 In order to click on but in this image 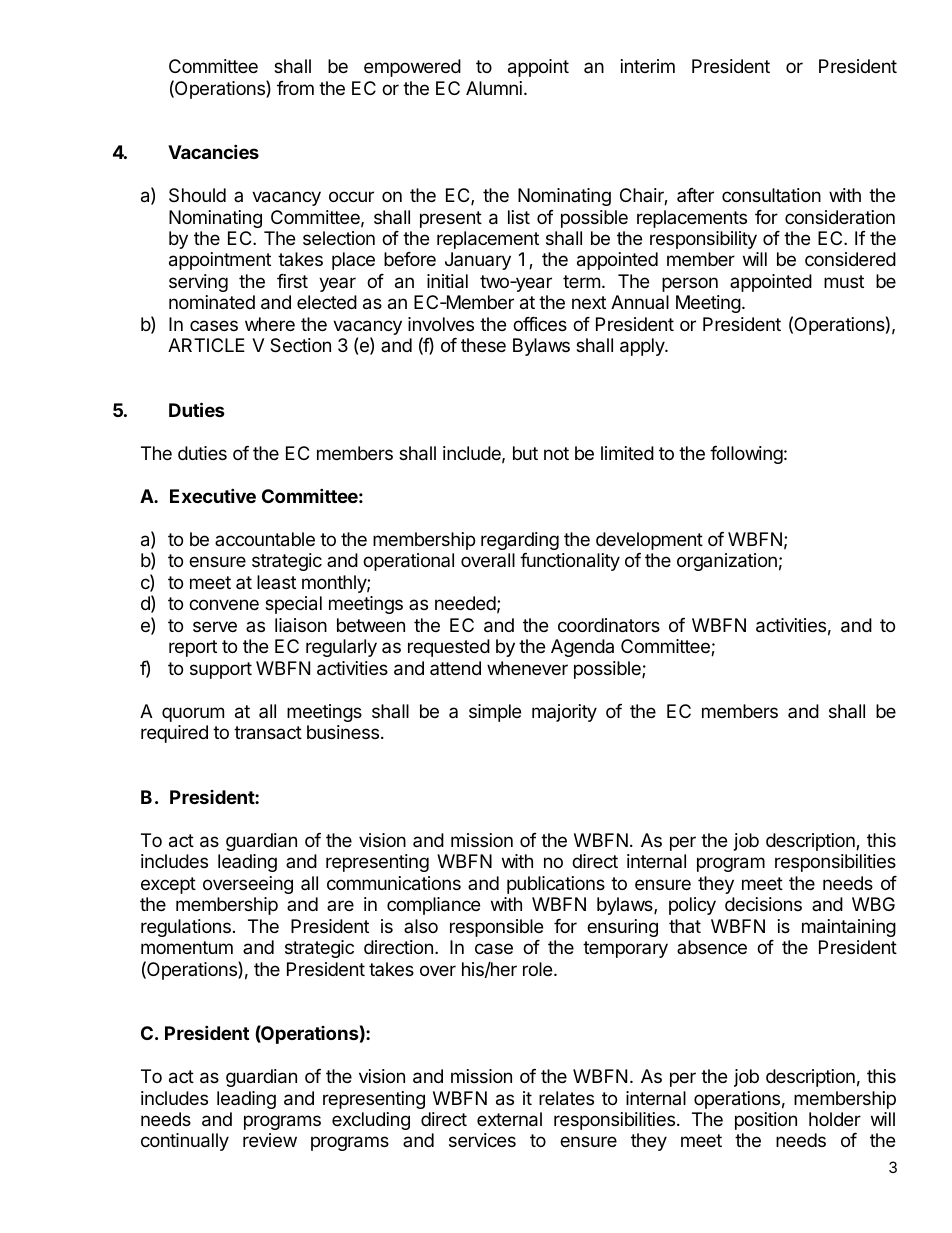, I will do `click(525, 453)`.
